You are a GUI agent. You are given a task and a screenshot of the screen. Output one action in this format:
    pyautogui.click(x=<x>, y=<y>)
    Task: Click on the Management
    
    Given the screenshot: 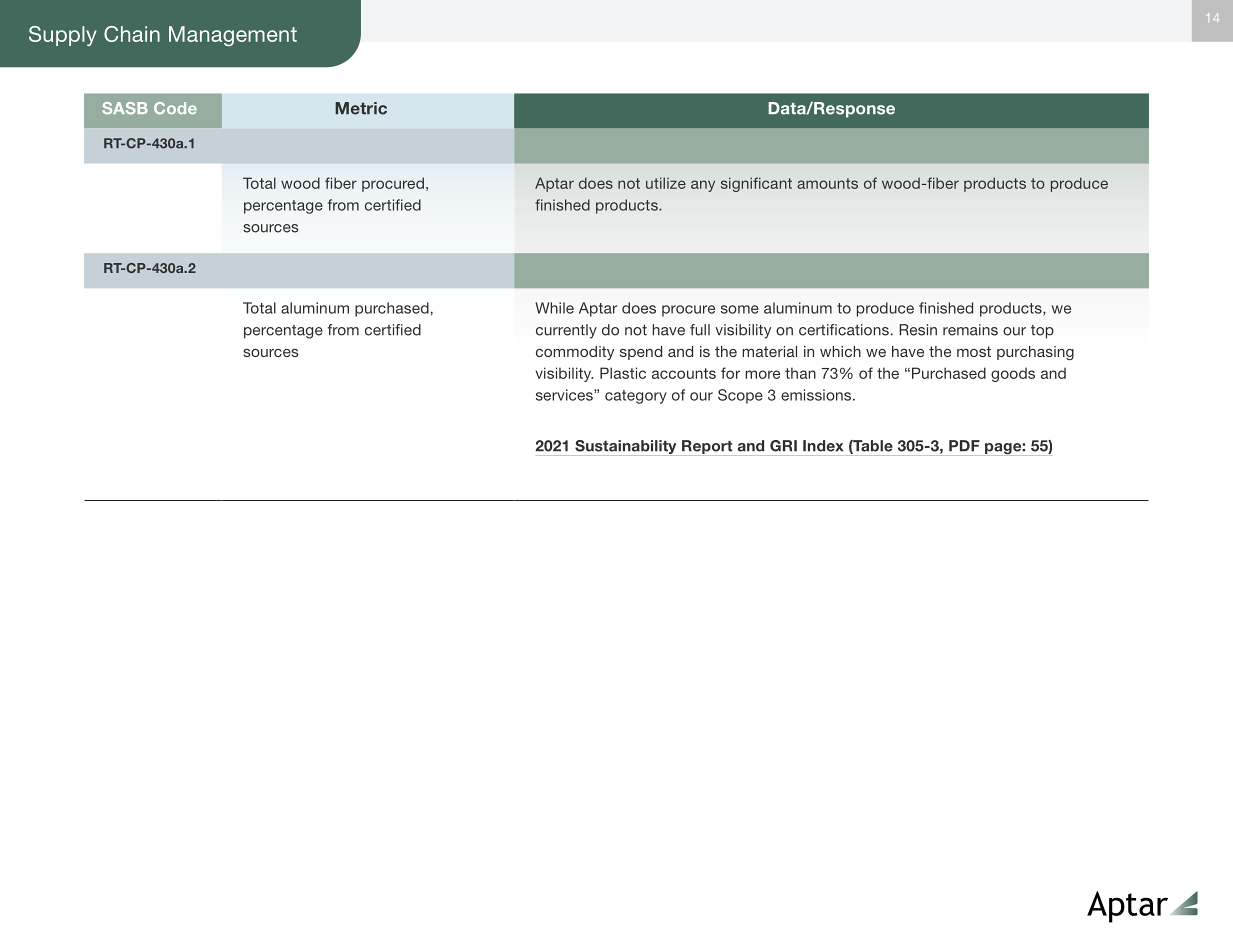 What is the action you would take?
    pyautogui.click(x=233, y=36)
